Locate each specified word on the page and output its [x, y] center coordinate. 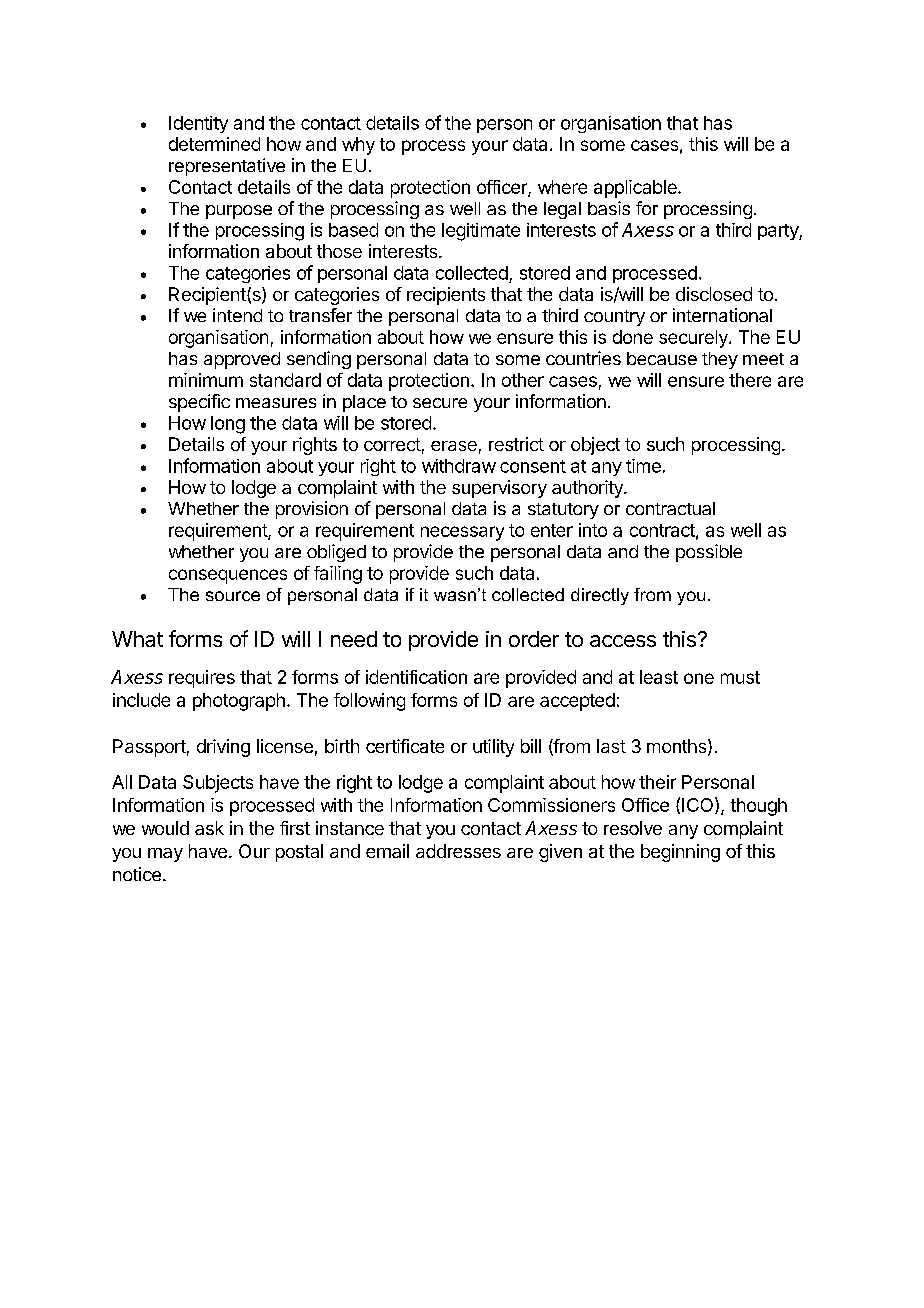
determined [214, 144]
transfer [320, 315]
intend [237, 315]
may [165, 855]
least [659, 677]
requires [202, 679]
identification [416, 677]
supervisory [499, 489]
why [358, 146]
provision [312, 510]
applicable [636, 189]
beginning [680, 853]
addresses [458, 851]
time [643, 466]
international [722, 315]
